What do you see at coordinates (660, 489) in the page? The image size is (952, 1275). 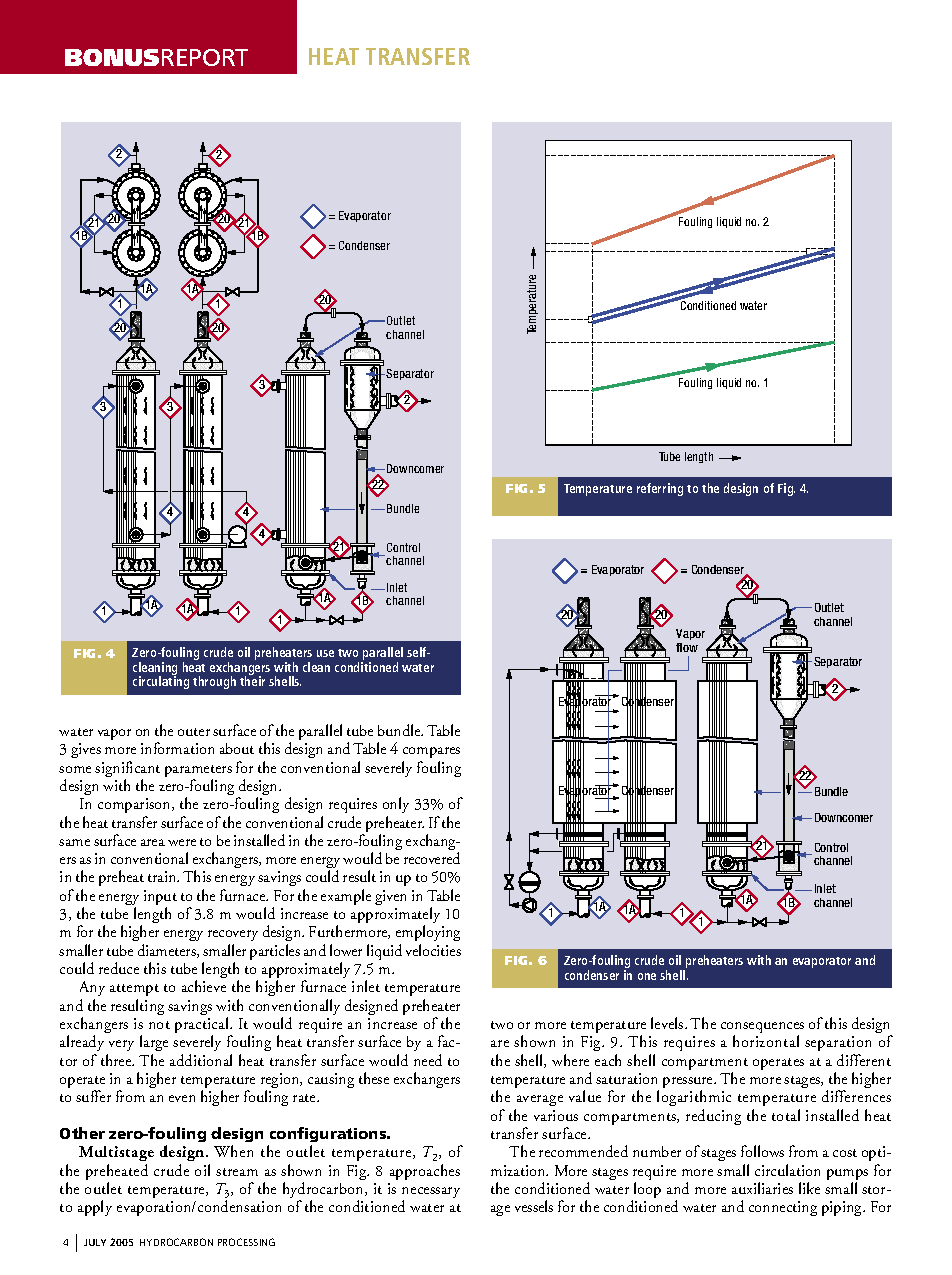 I see `referring` at bounding box center [660, 489].
